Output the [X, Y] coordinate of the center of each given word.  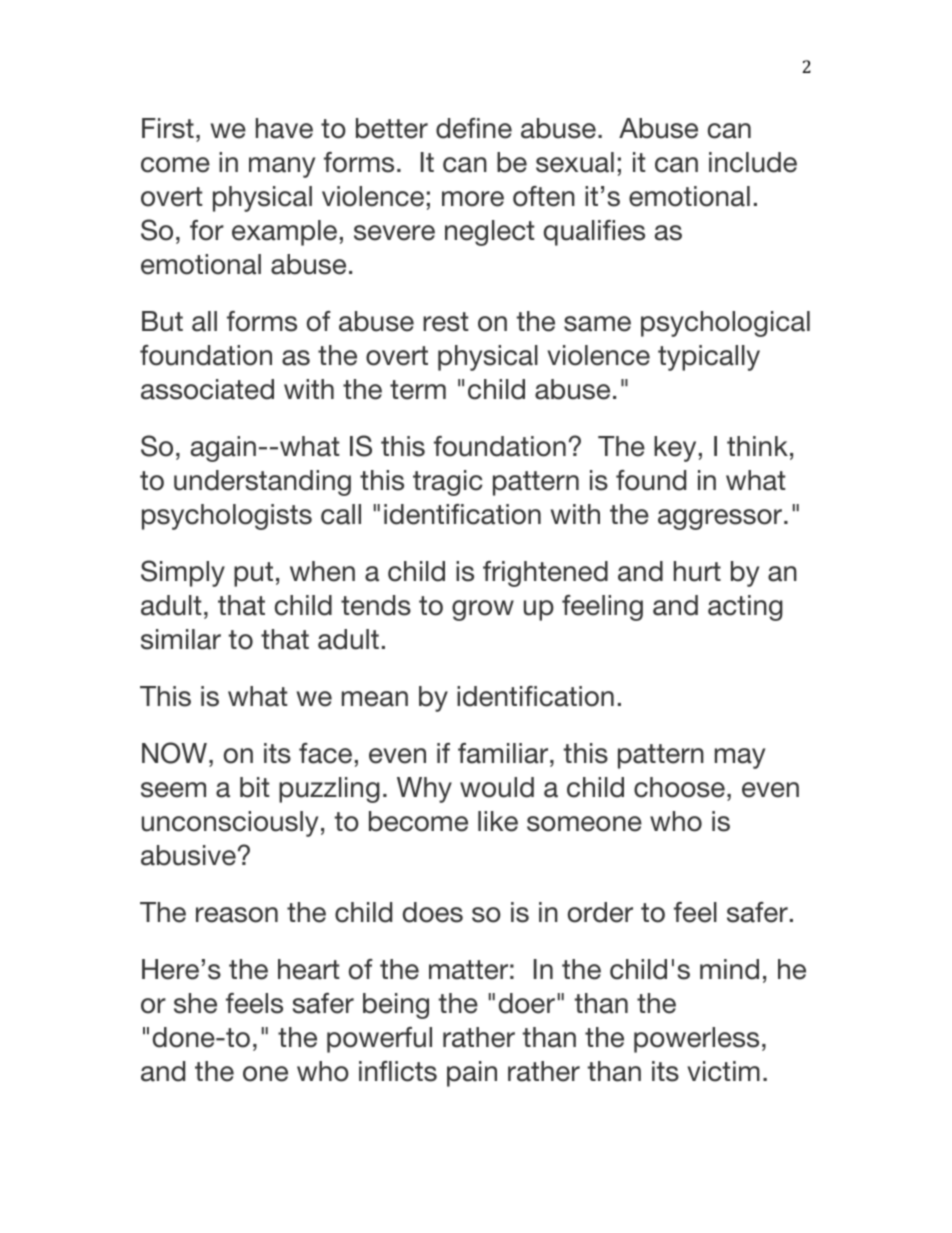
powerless [696, 1040]
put [253, 574]
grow [483, 610]
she [195, 1003]
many [282, 167]
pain [472, 1074]
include [753, 162]
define [474, 128]
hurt [697, 571]
